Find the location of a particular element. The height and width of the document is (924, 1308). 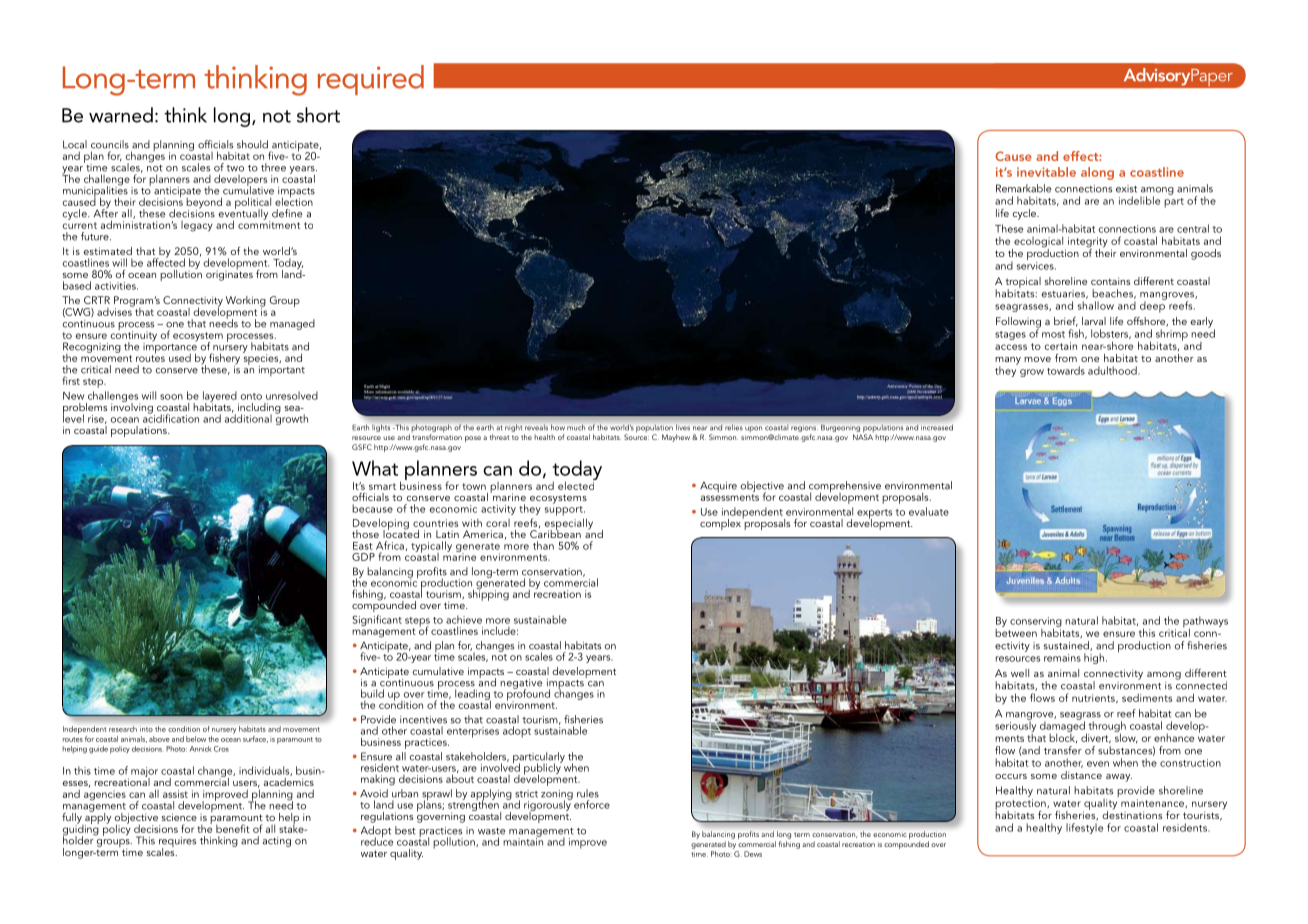

required is located at coordinates (371, 80).
